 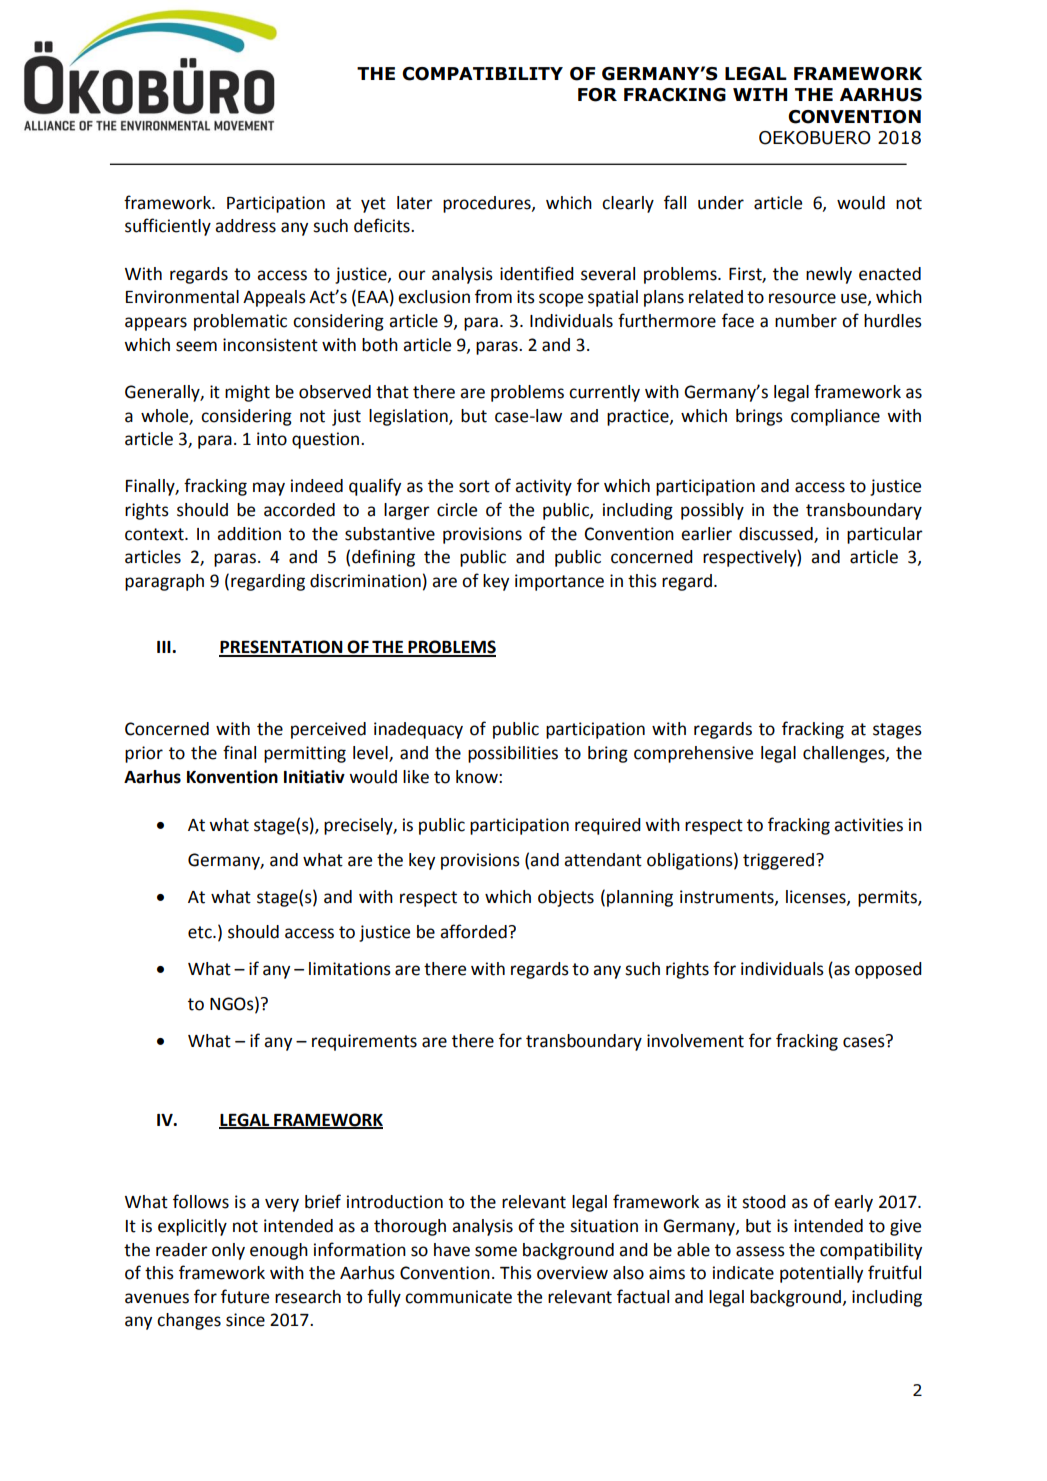 I want to click on identified, so click(x=537, y=273).
